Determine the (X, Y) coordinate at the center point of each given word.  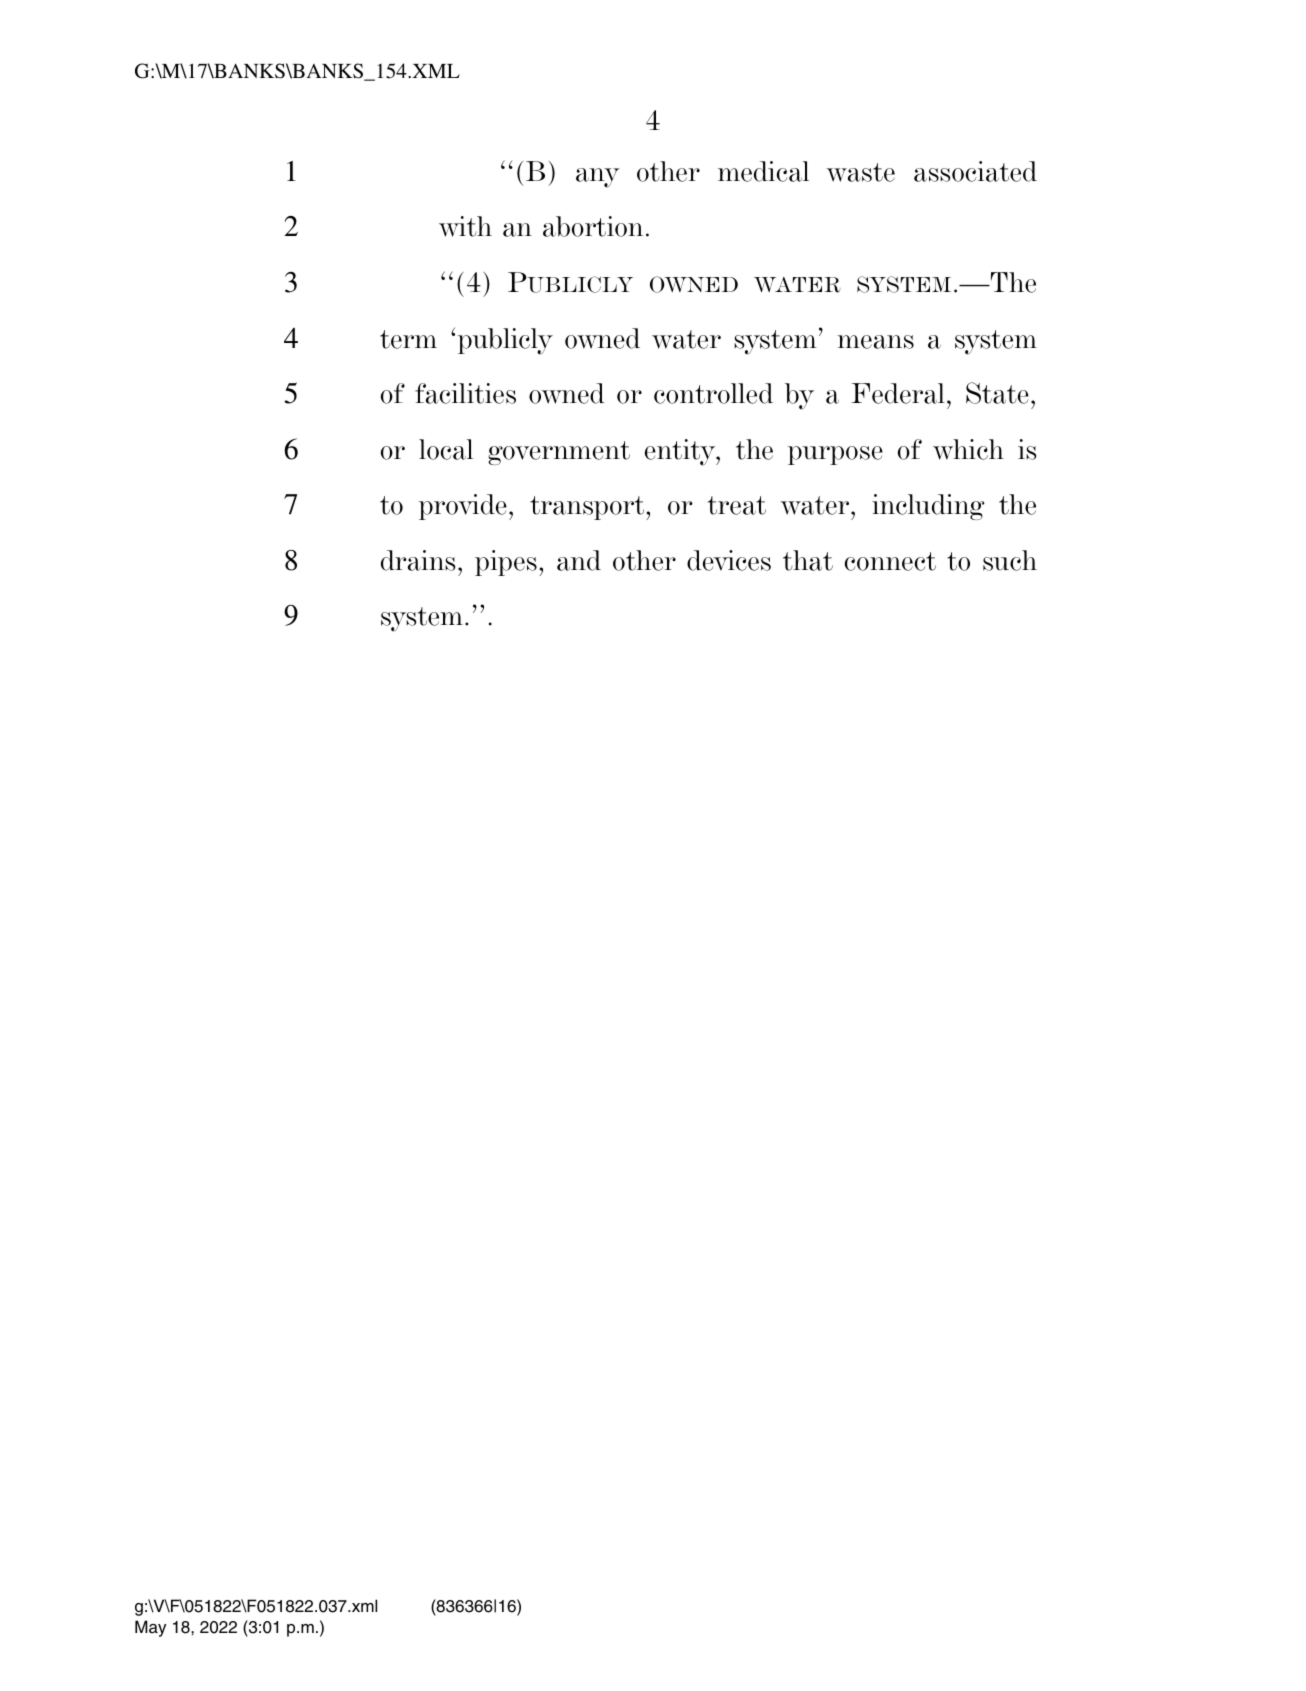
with (465, 226)
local (446, 449)
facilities (465, 393)
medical (763, 171)
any (598, 178)
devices (729, 560)
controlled (713, 393)
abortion (593, 226)
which (968, 449)
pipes (506, 563)
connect (890, 561)
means (875, 342)
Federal (898, 393)
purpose (835, 455)
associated (975, 171)
